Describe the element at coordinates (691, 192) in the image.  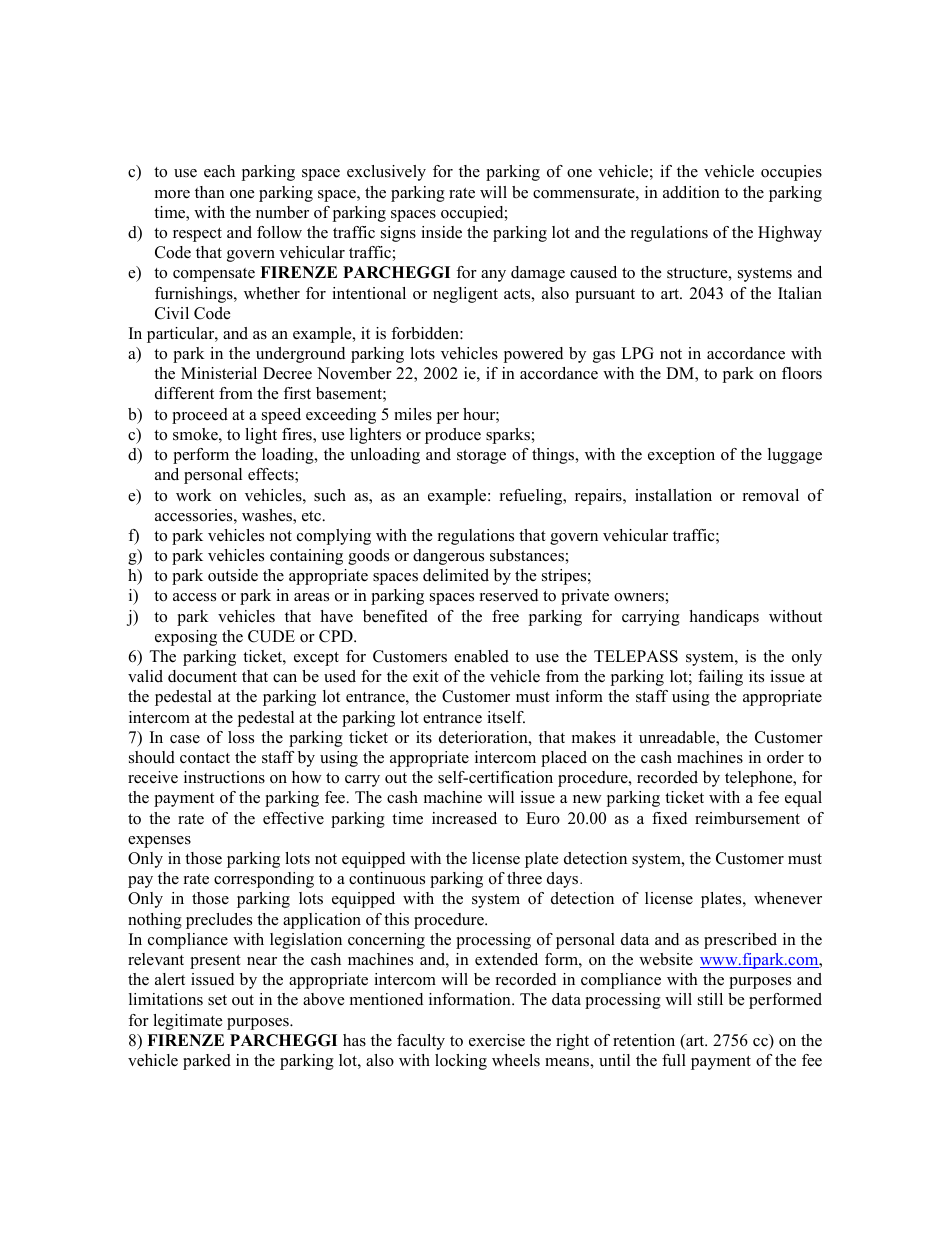
I see `addition` at that location.
